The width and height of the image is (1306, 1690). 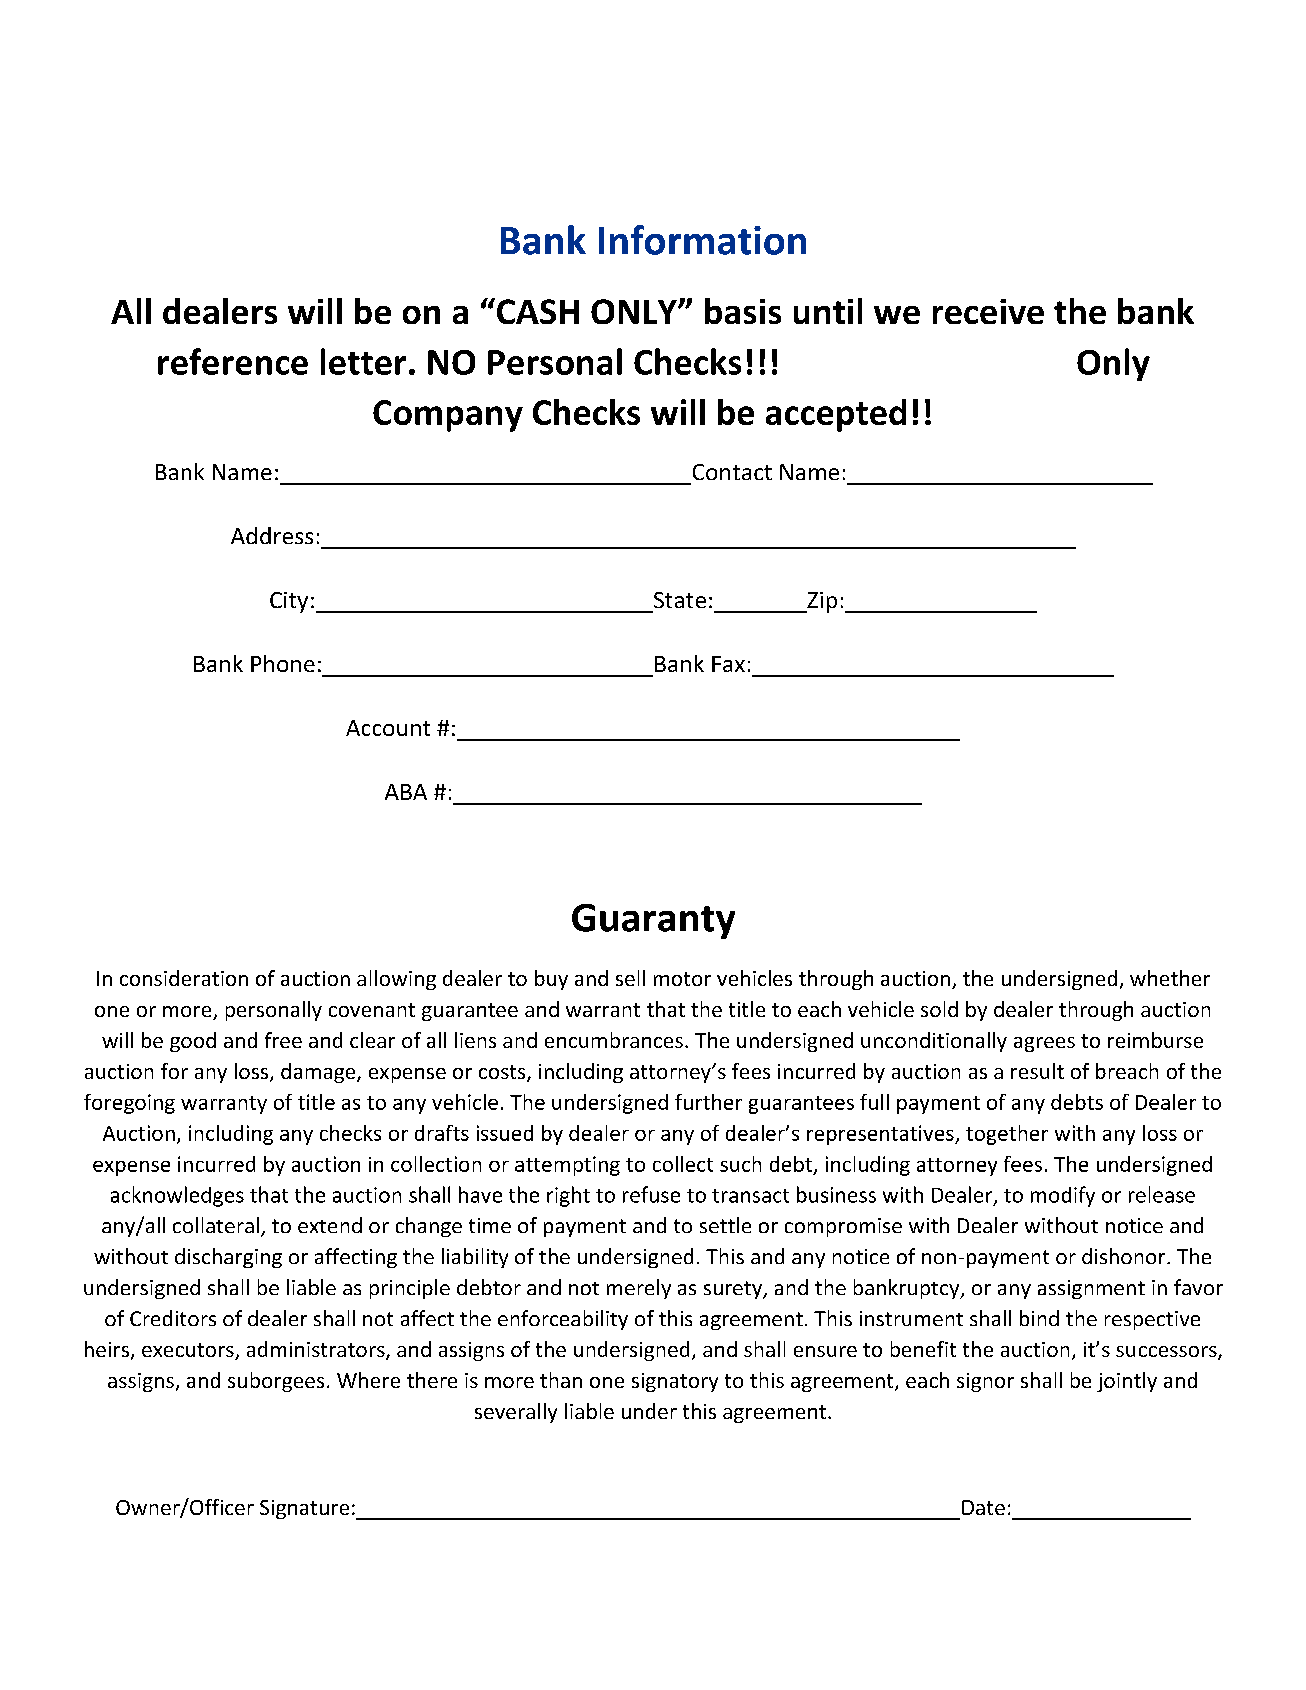 I want to click on refuse, so click(x=651, y=1194).
